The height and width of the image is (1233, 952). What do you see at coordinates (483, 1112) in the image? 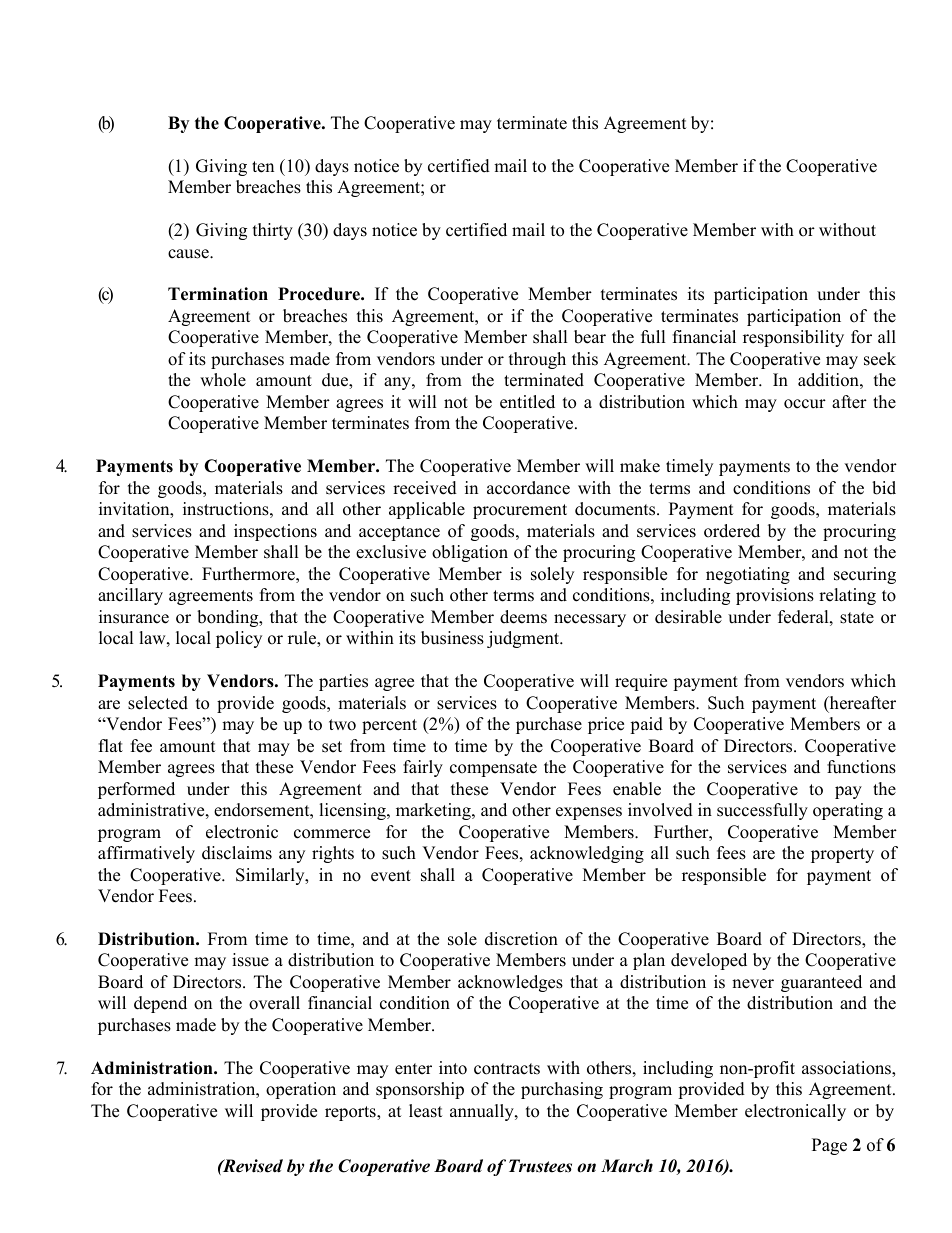
I see `annually` at bounding box center [483, 1112].
